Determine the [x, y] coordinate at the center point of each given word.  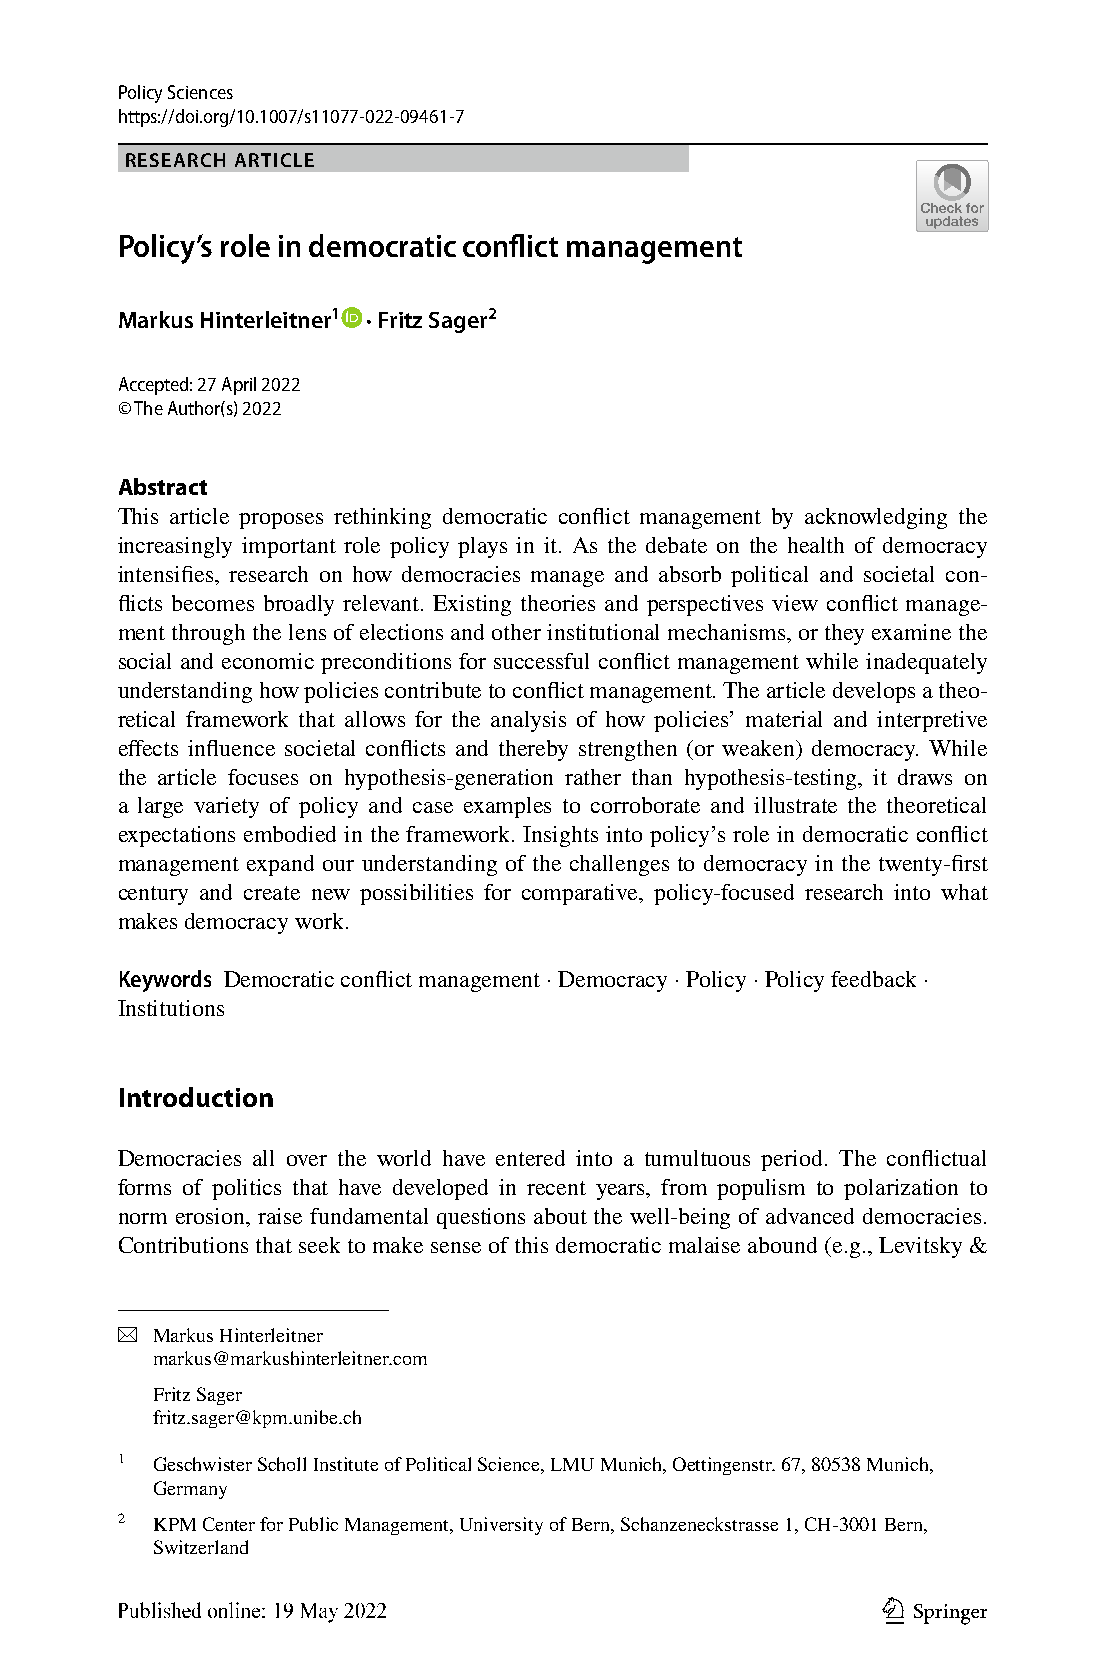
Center [229, 1524]
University [501, 1526]
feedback [873, 979]
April [239, 386]
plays [482, 547]
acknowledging [876, 518]
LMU [572, 1464]
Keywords [165, 981]
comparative [581, 894]
